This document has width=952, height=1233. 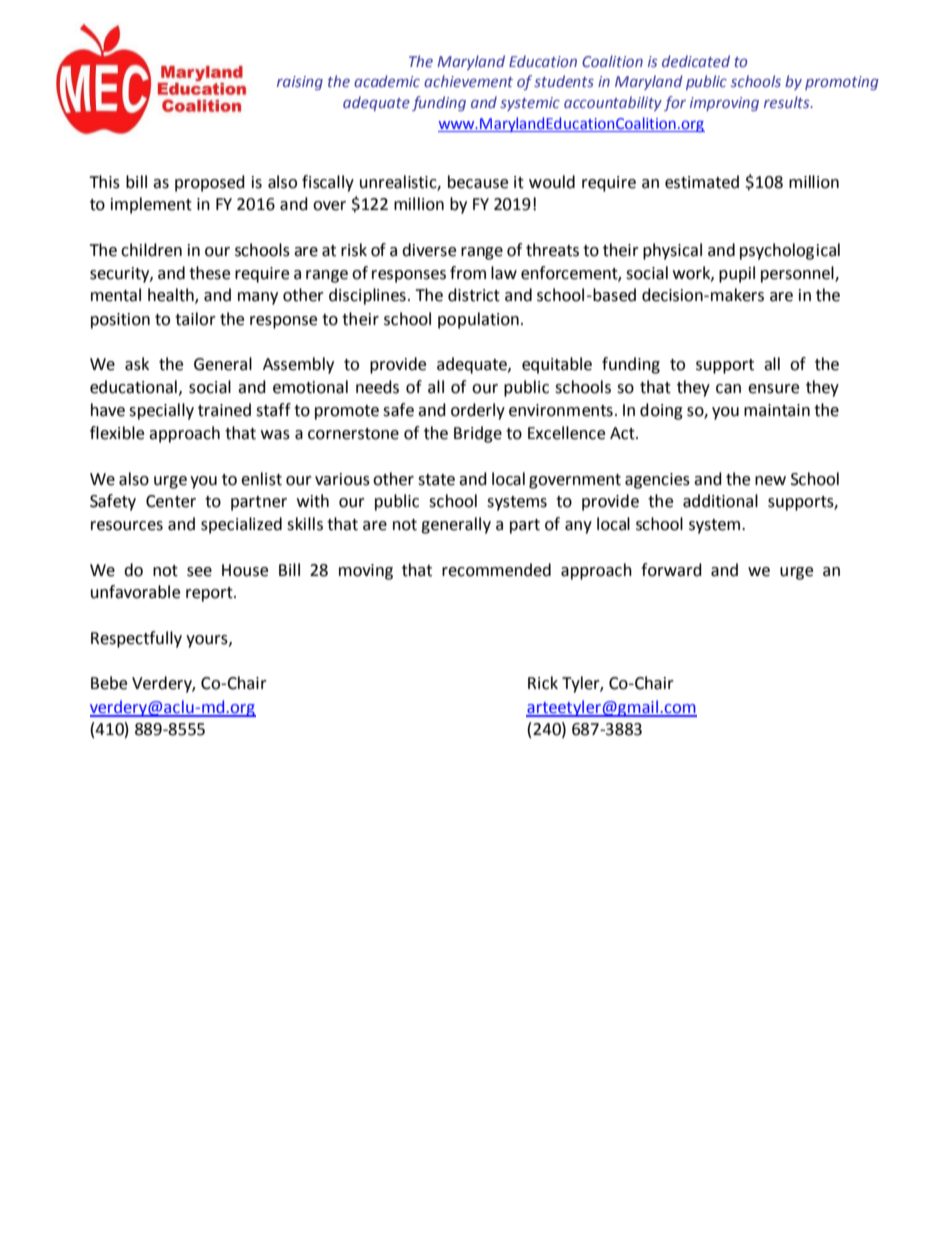 I want to click on ask, so click(x=137, y=364).
